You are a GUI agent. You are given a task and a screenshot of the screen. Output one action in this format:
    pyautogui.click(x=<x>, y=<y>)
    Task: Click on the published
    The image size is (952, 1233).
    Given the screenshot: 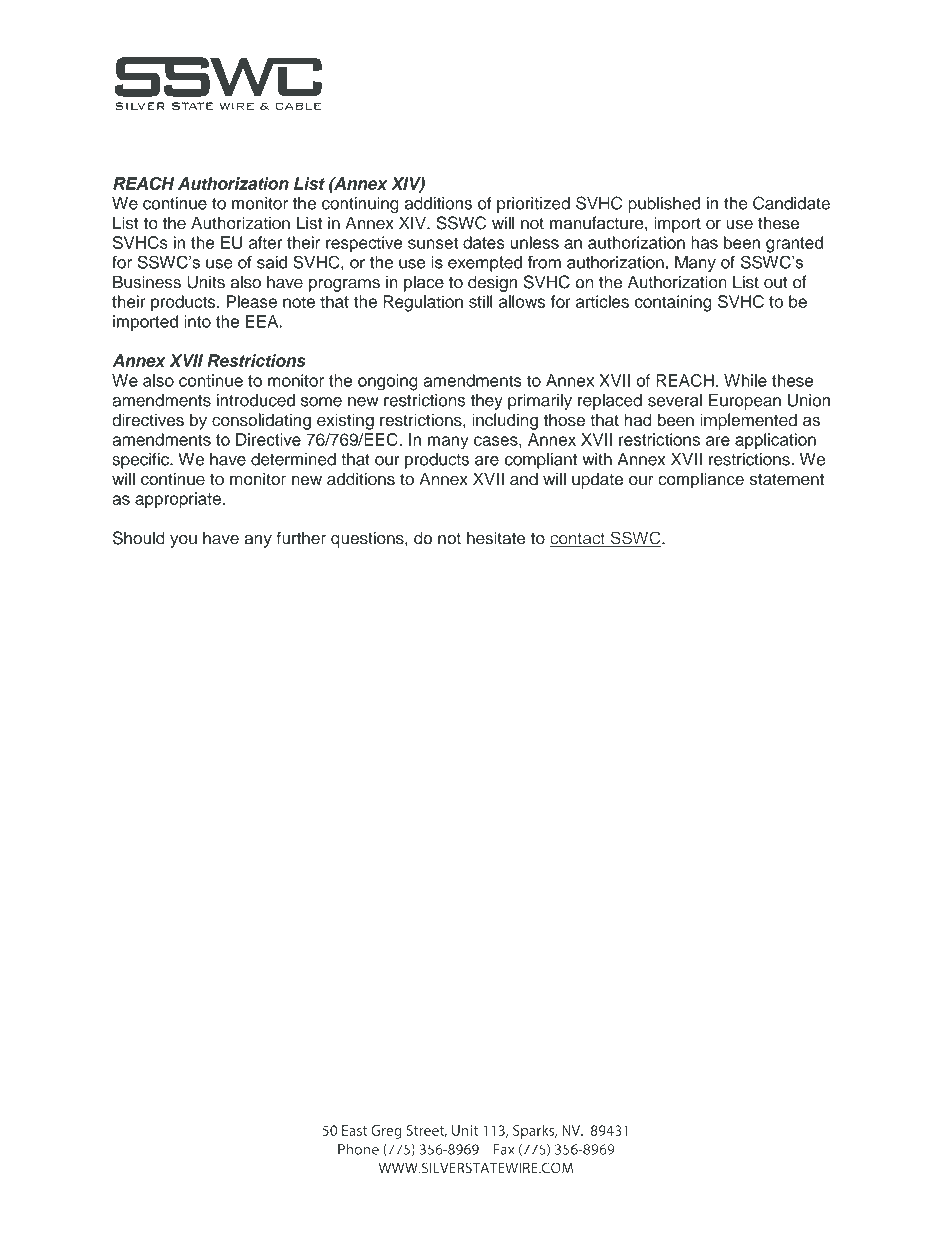 What is the action you would take?
    pyautogui.click(x=664, y=204)
